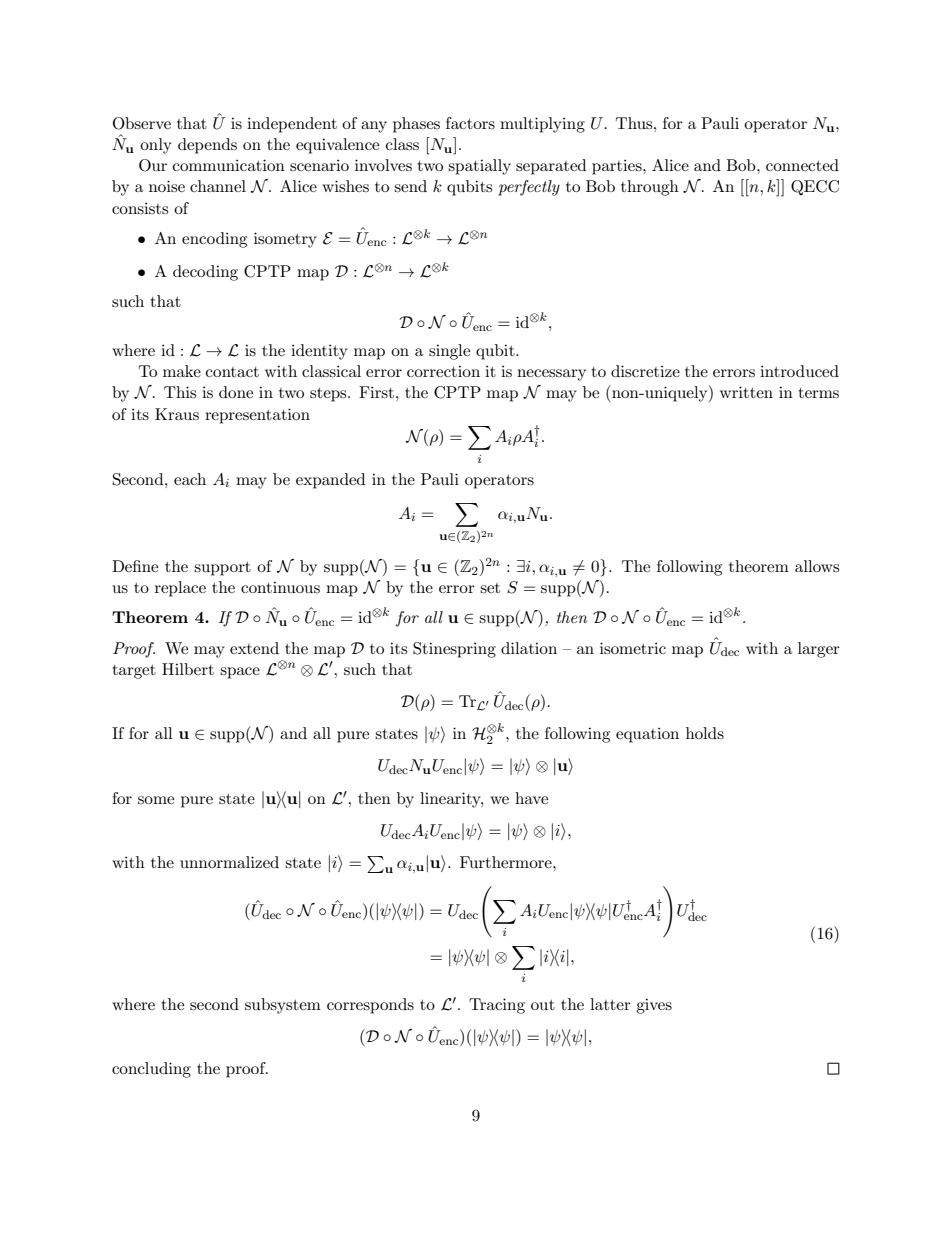 The height and width of the screenshot is (1233, 952). What do you see at coordinates (490, 588) in the screenshot?
I see `set` at bounding box center [490, 588].
